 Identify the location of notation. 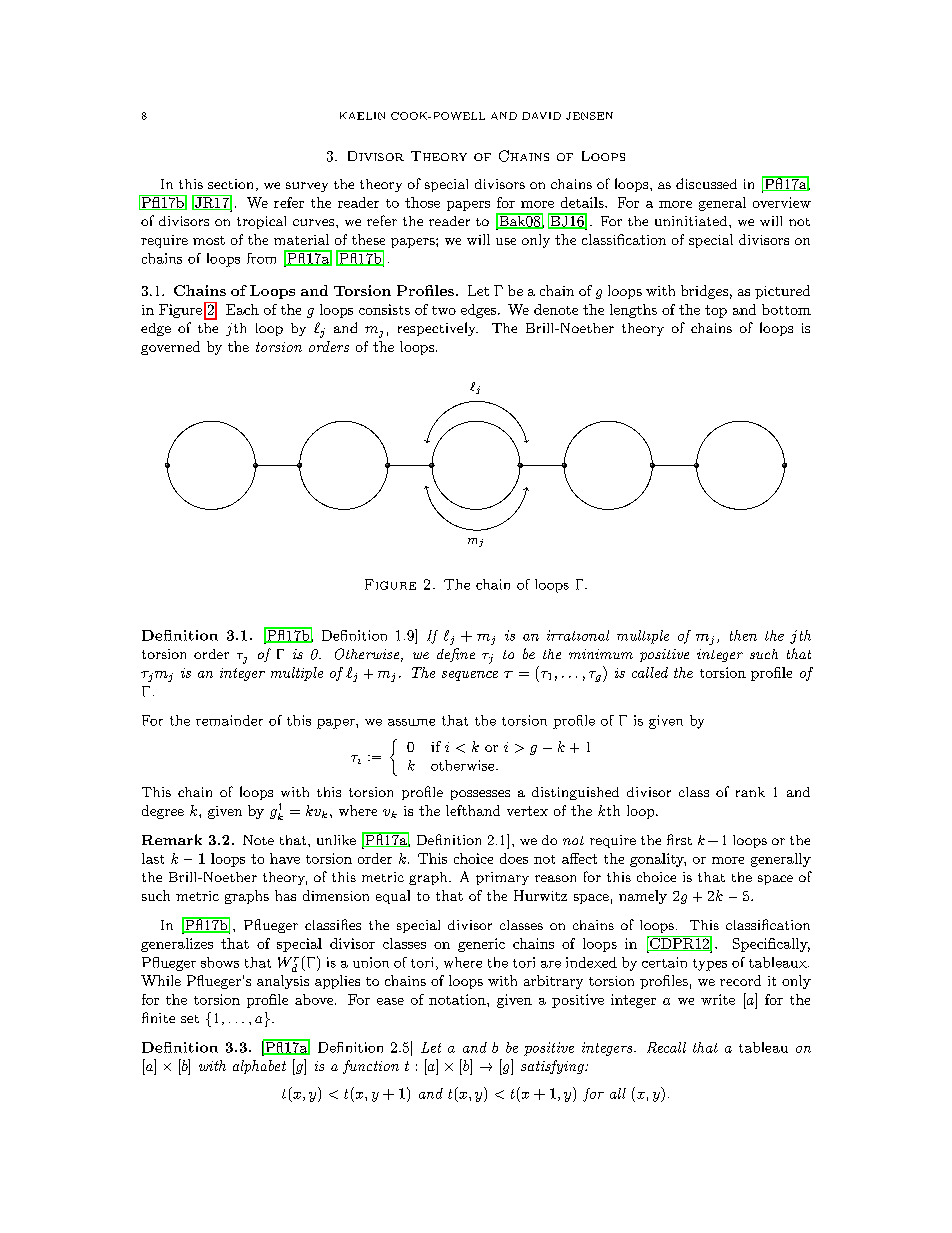
(458, 999).
